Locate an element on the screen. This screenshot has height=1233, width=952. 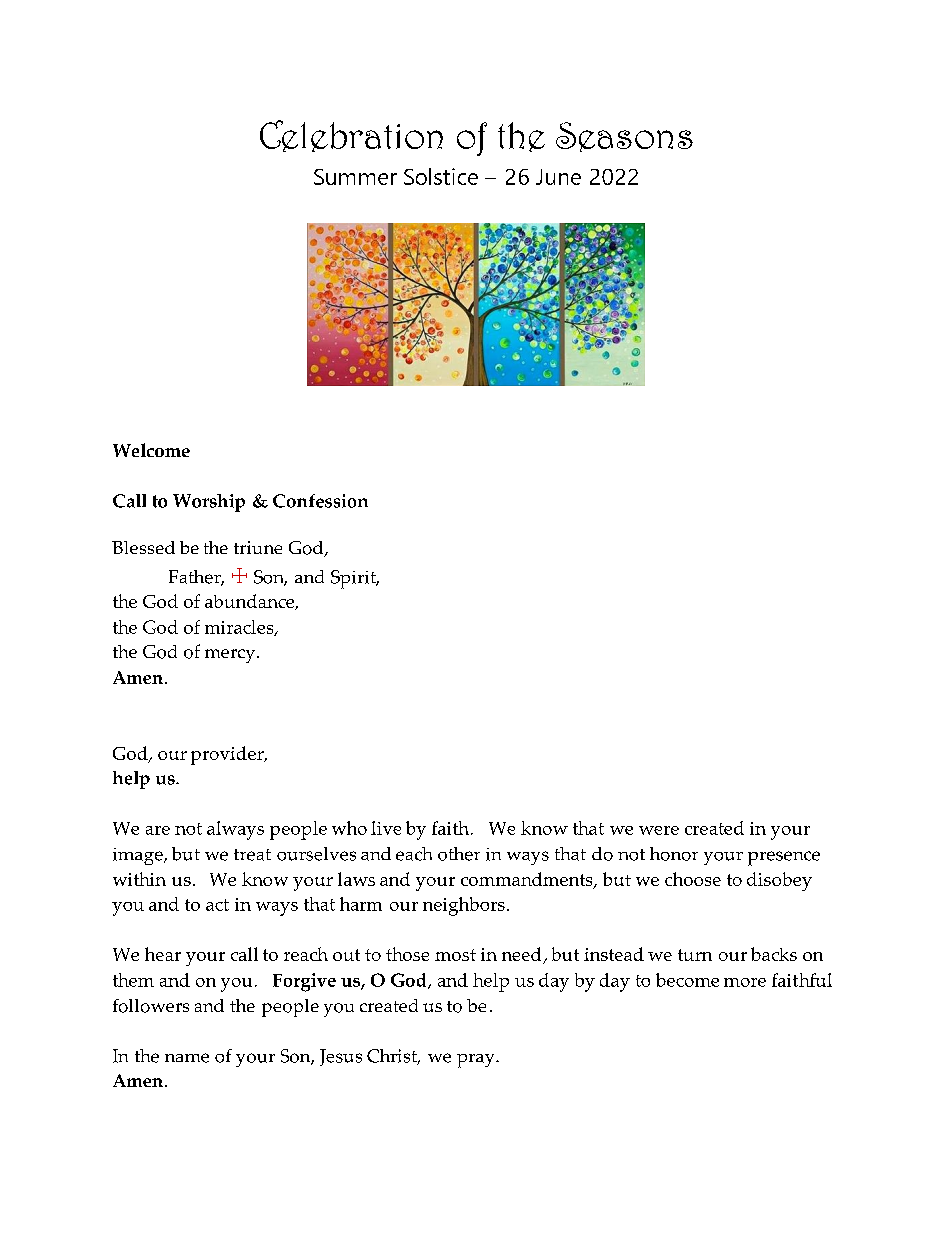
were is located at coordinates (659, 830).
